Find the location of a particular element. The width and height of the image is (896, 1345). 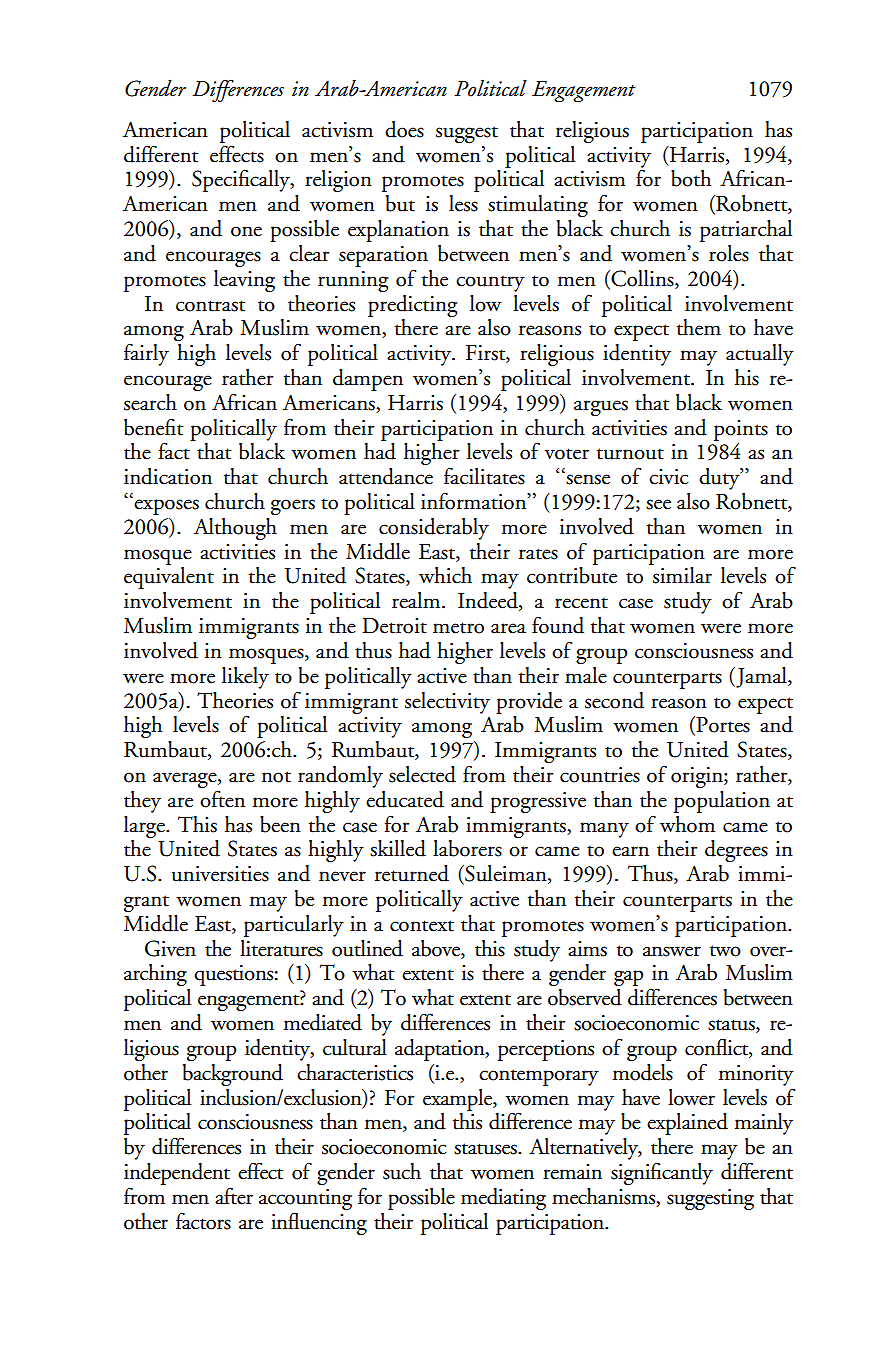

answer is located at coordinates (672, 951).
